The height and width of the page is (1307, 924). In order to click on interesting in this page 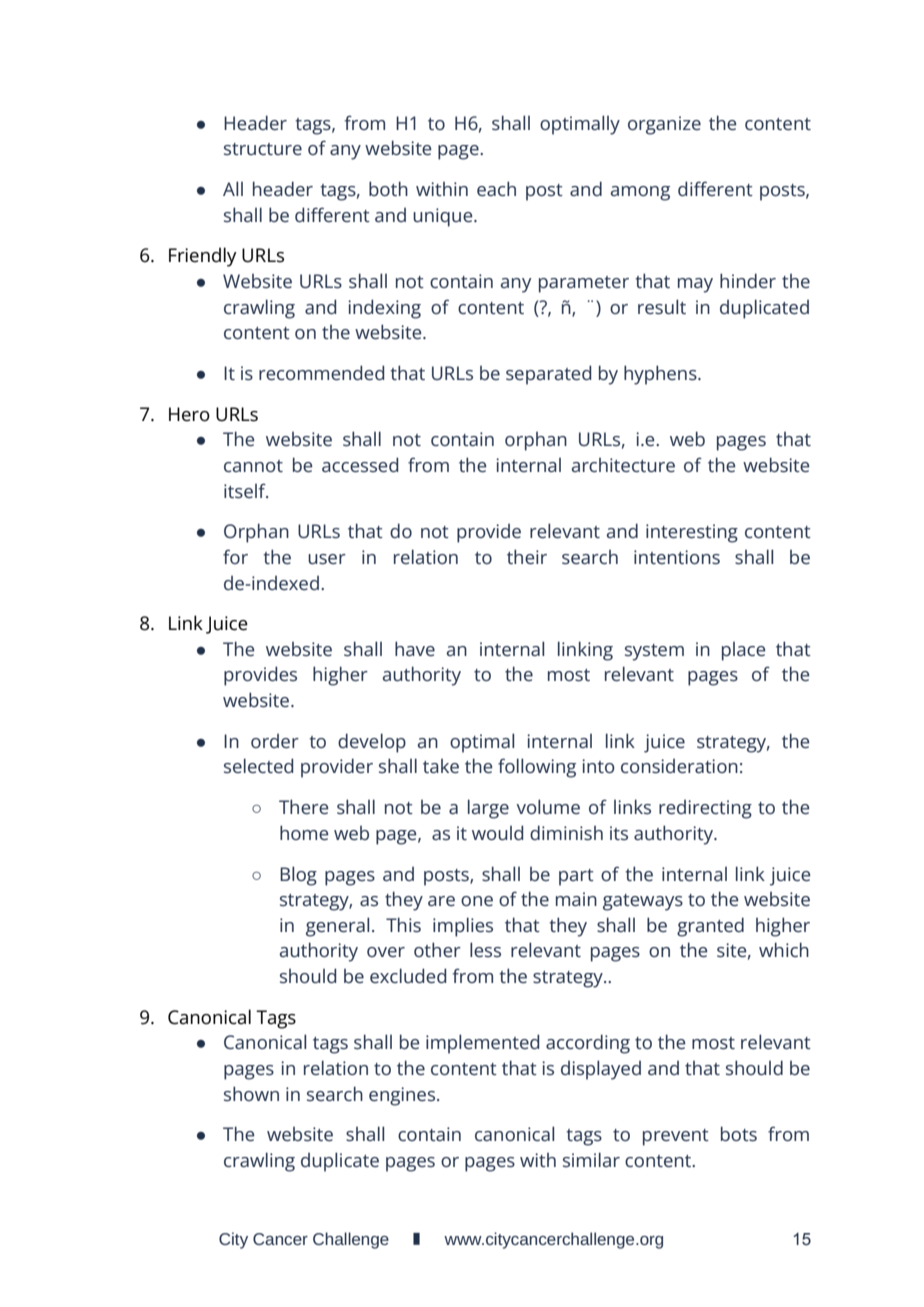, I will do `click(692, 533)`.
